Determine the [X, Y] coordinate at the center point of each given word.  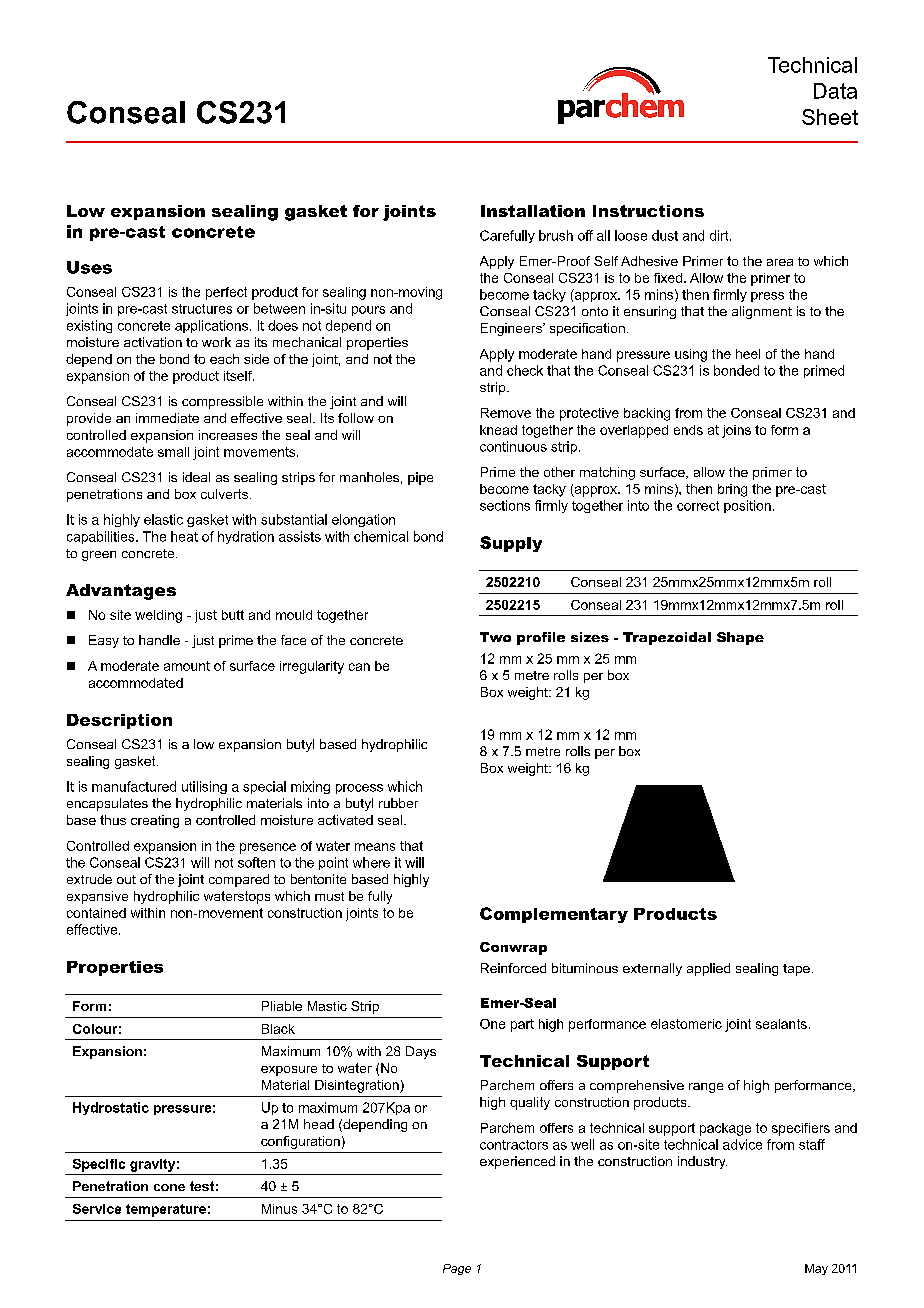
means [375, 847]
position [747, 506]
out [126, 879]
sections [505, 505]
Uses [89, 267]
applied [708, 969]
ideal [196, 477]
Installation [533, 211]
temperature [166, 1210]
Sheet [830, 117]
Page [457, 1269]
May [816, 1269]
